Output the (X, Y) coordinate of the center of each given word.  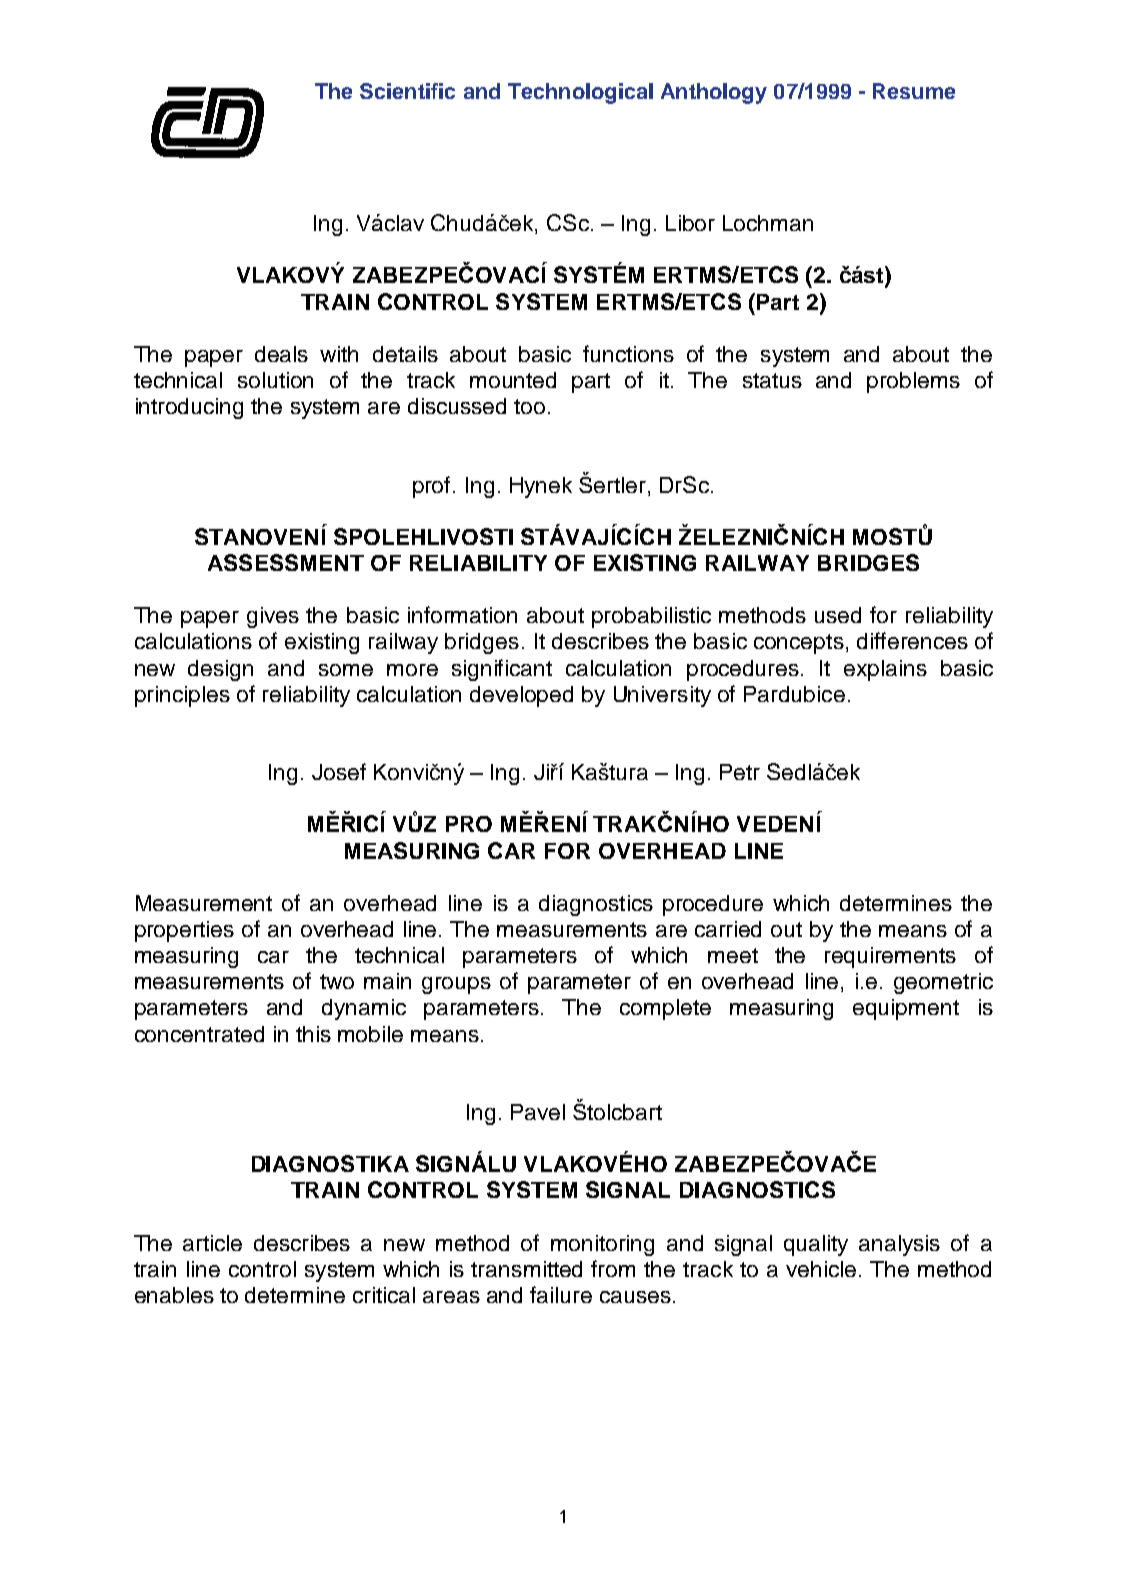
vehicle (821, 1269)
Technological (580, 93)
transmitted (526, 1269)
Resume (914, 91)
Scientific (407, 91)
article (212, 1243)
